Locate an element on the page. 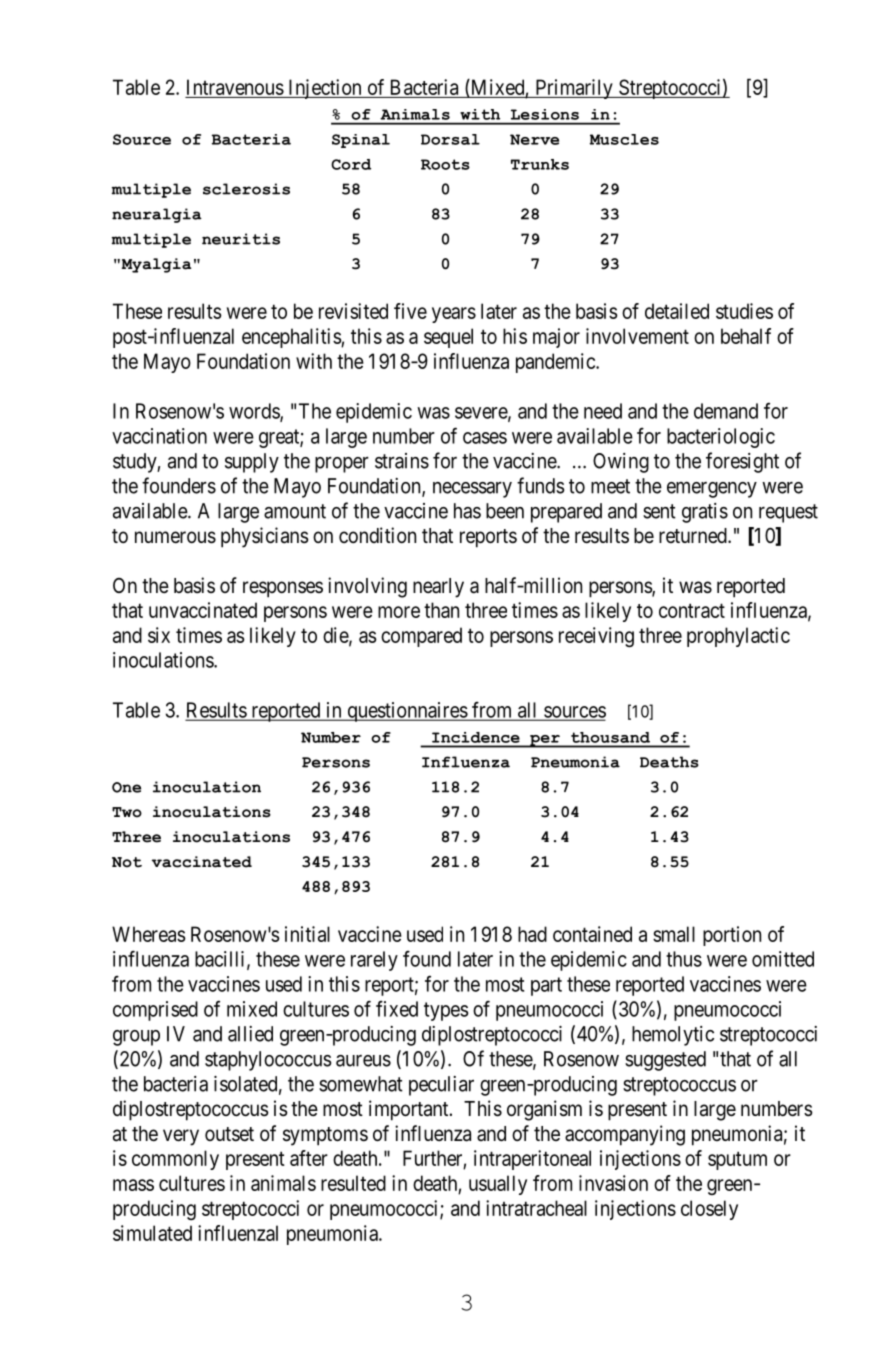  sclerosis is located at coordinates (246, 189).
